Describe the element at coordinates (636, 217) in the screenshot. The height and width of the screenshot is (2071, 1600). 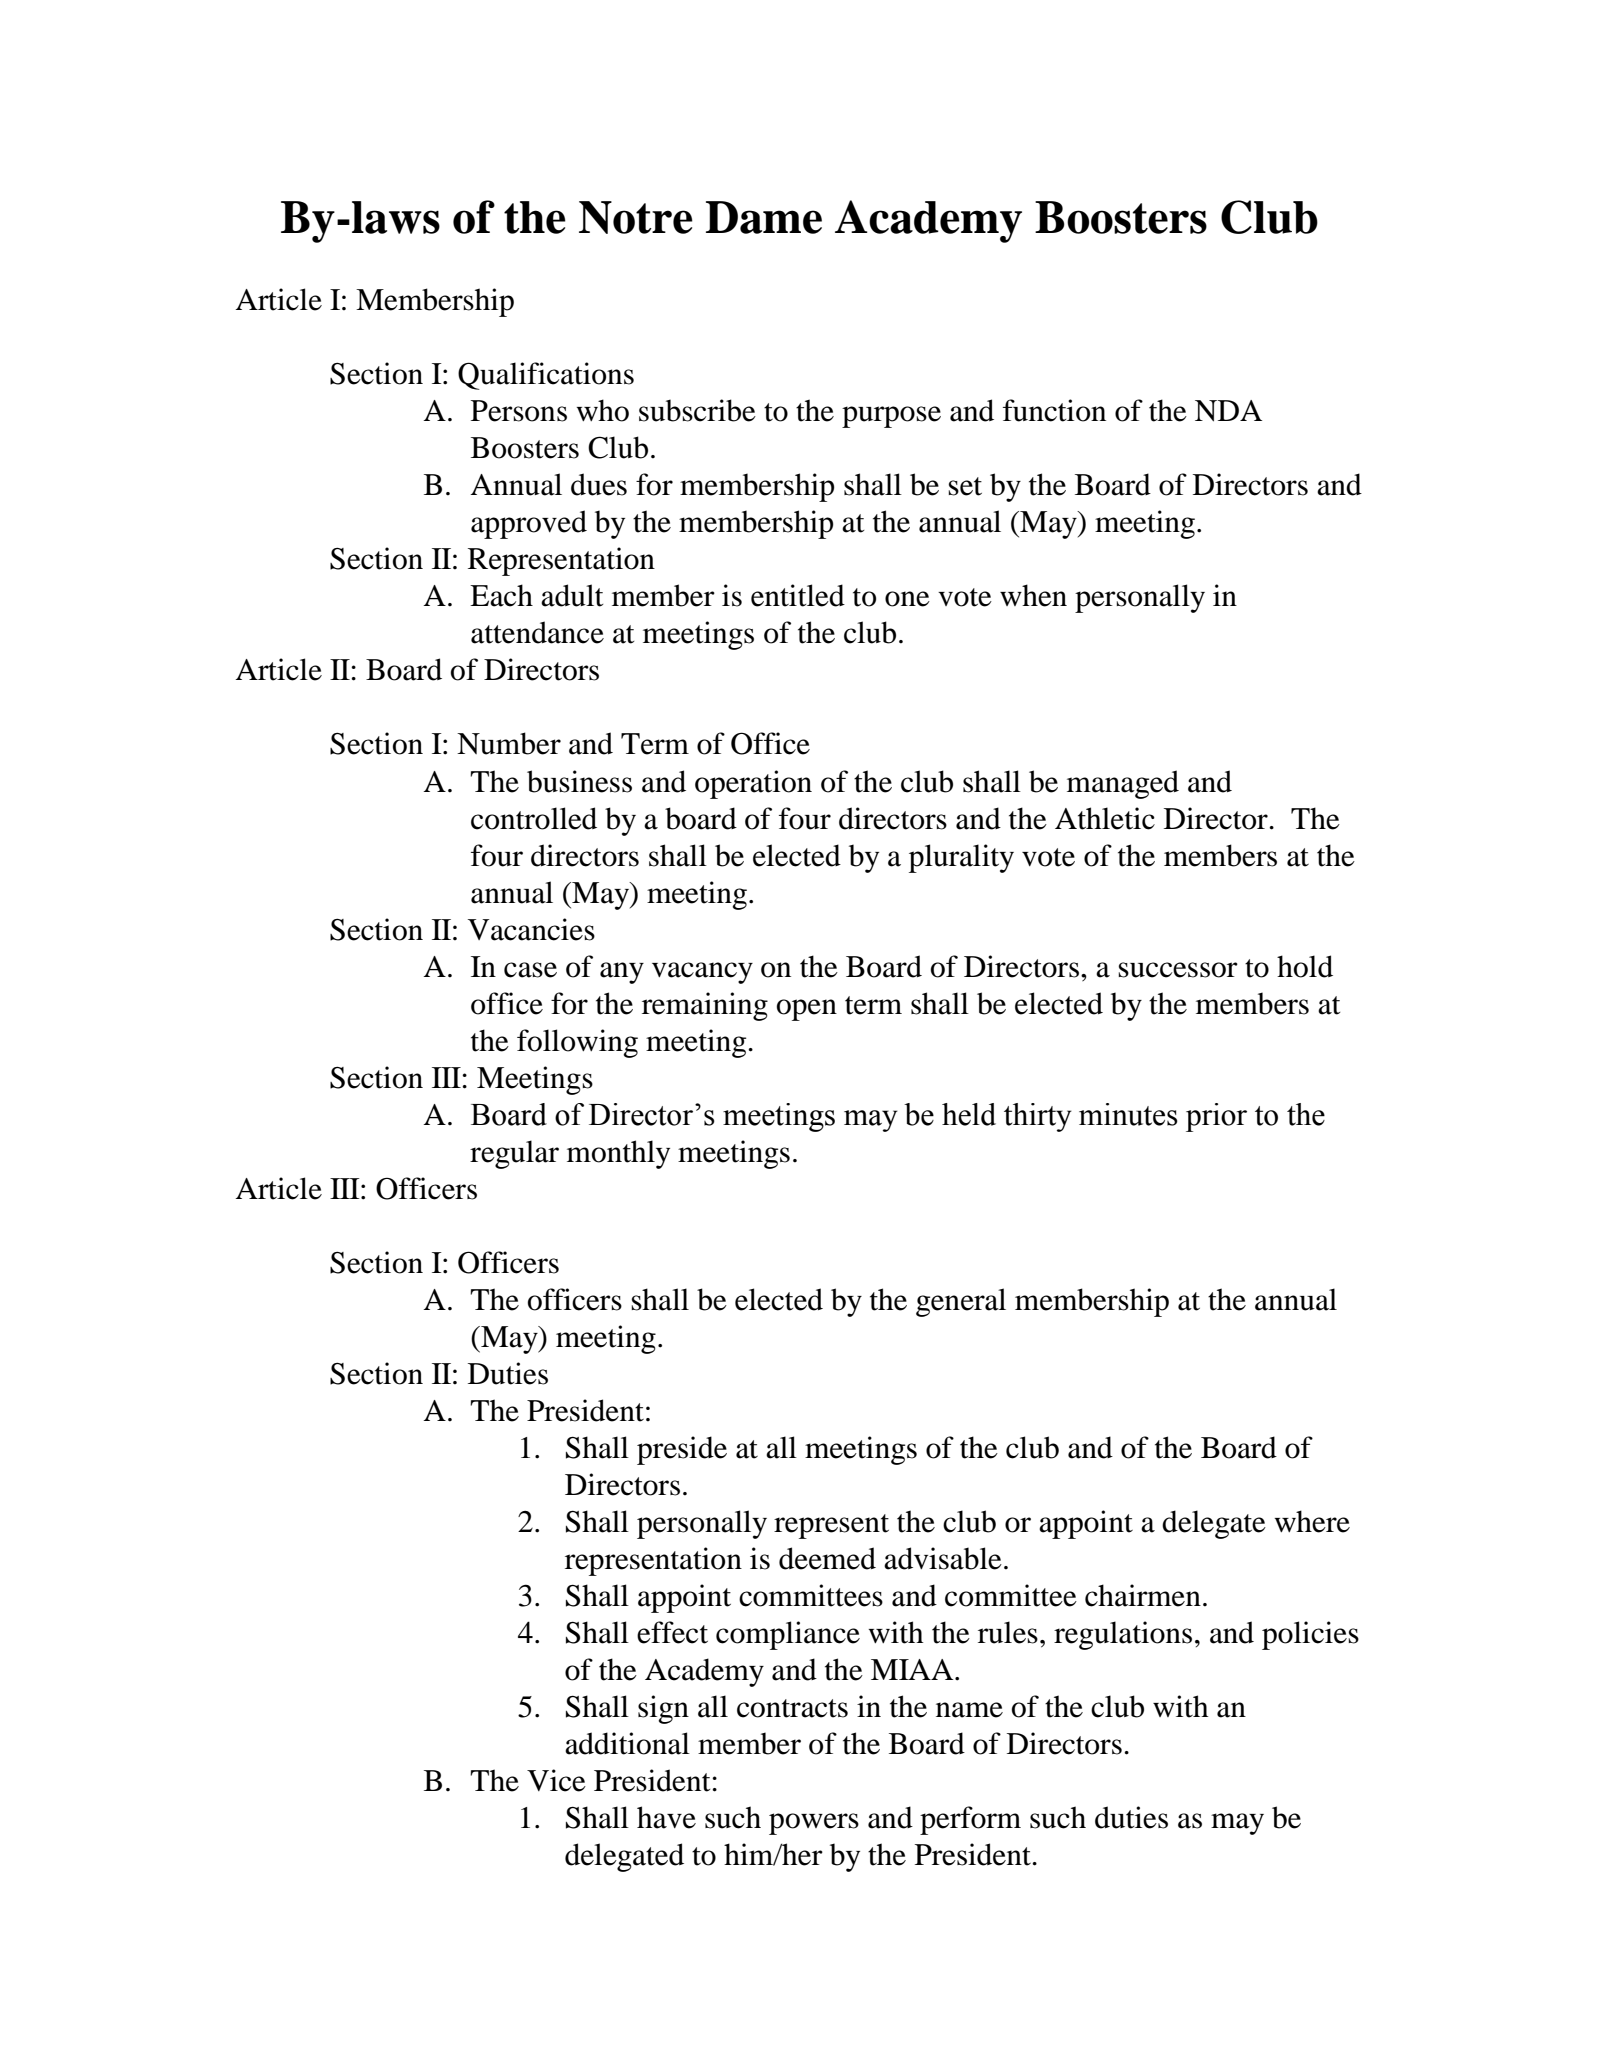
I see `Notre` at that location.
